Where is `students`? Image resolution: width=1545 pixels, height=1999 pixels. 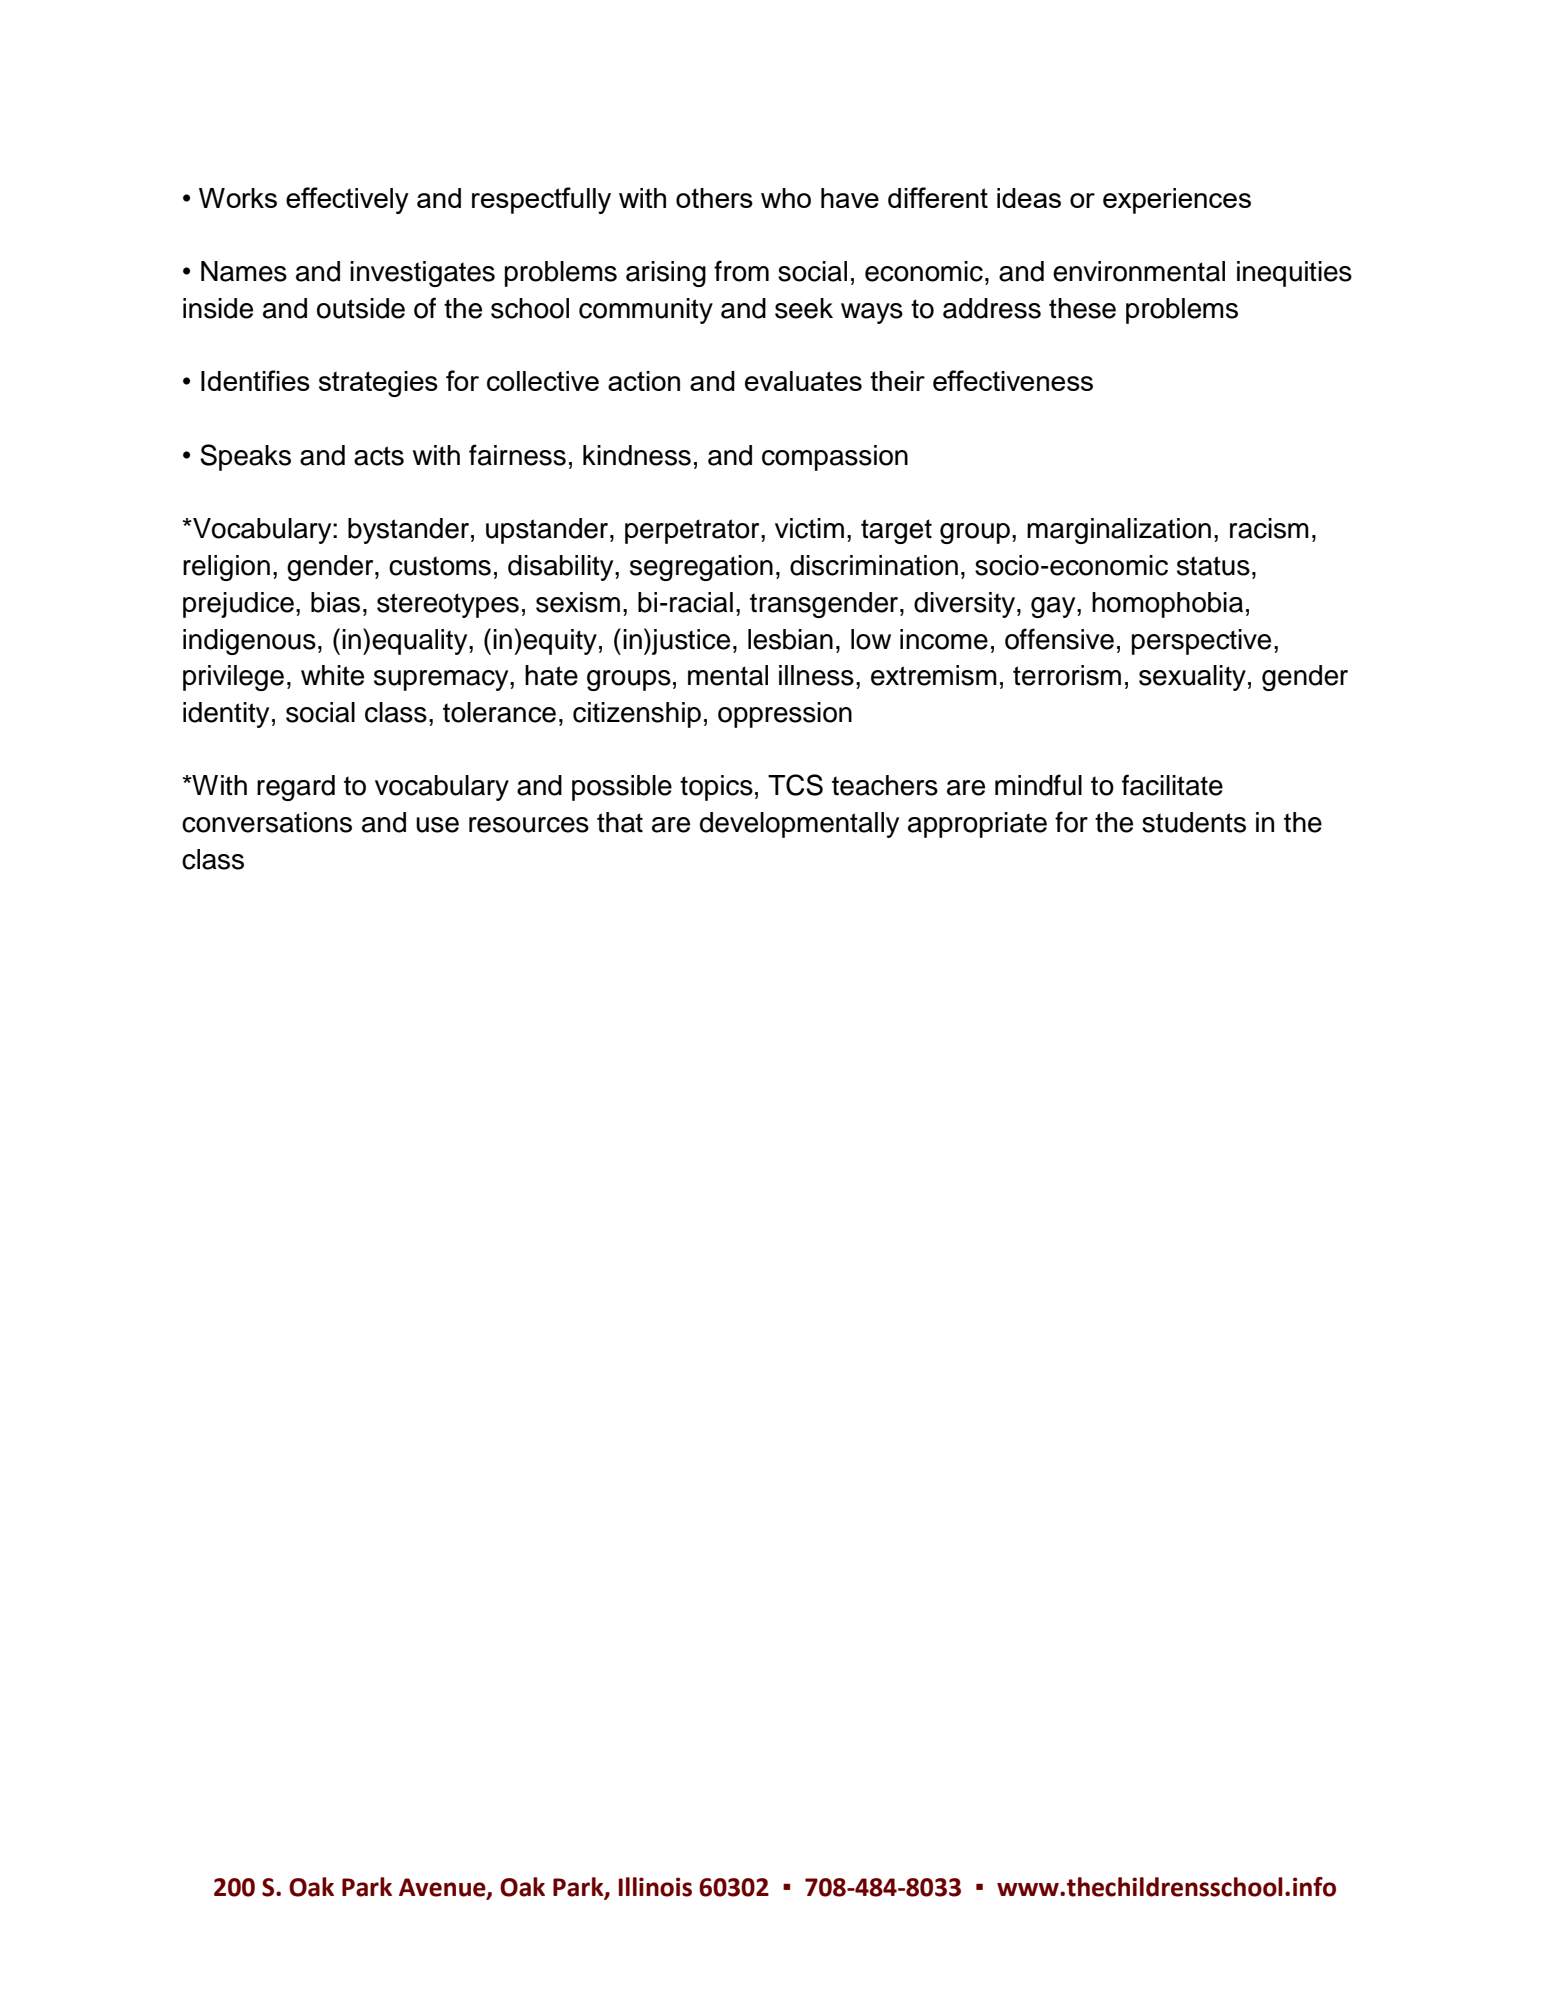
students is located at coordinates (1194, 822).
